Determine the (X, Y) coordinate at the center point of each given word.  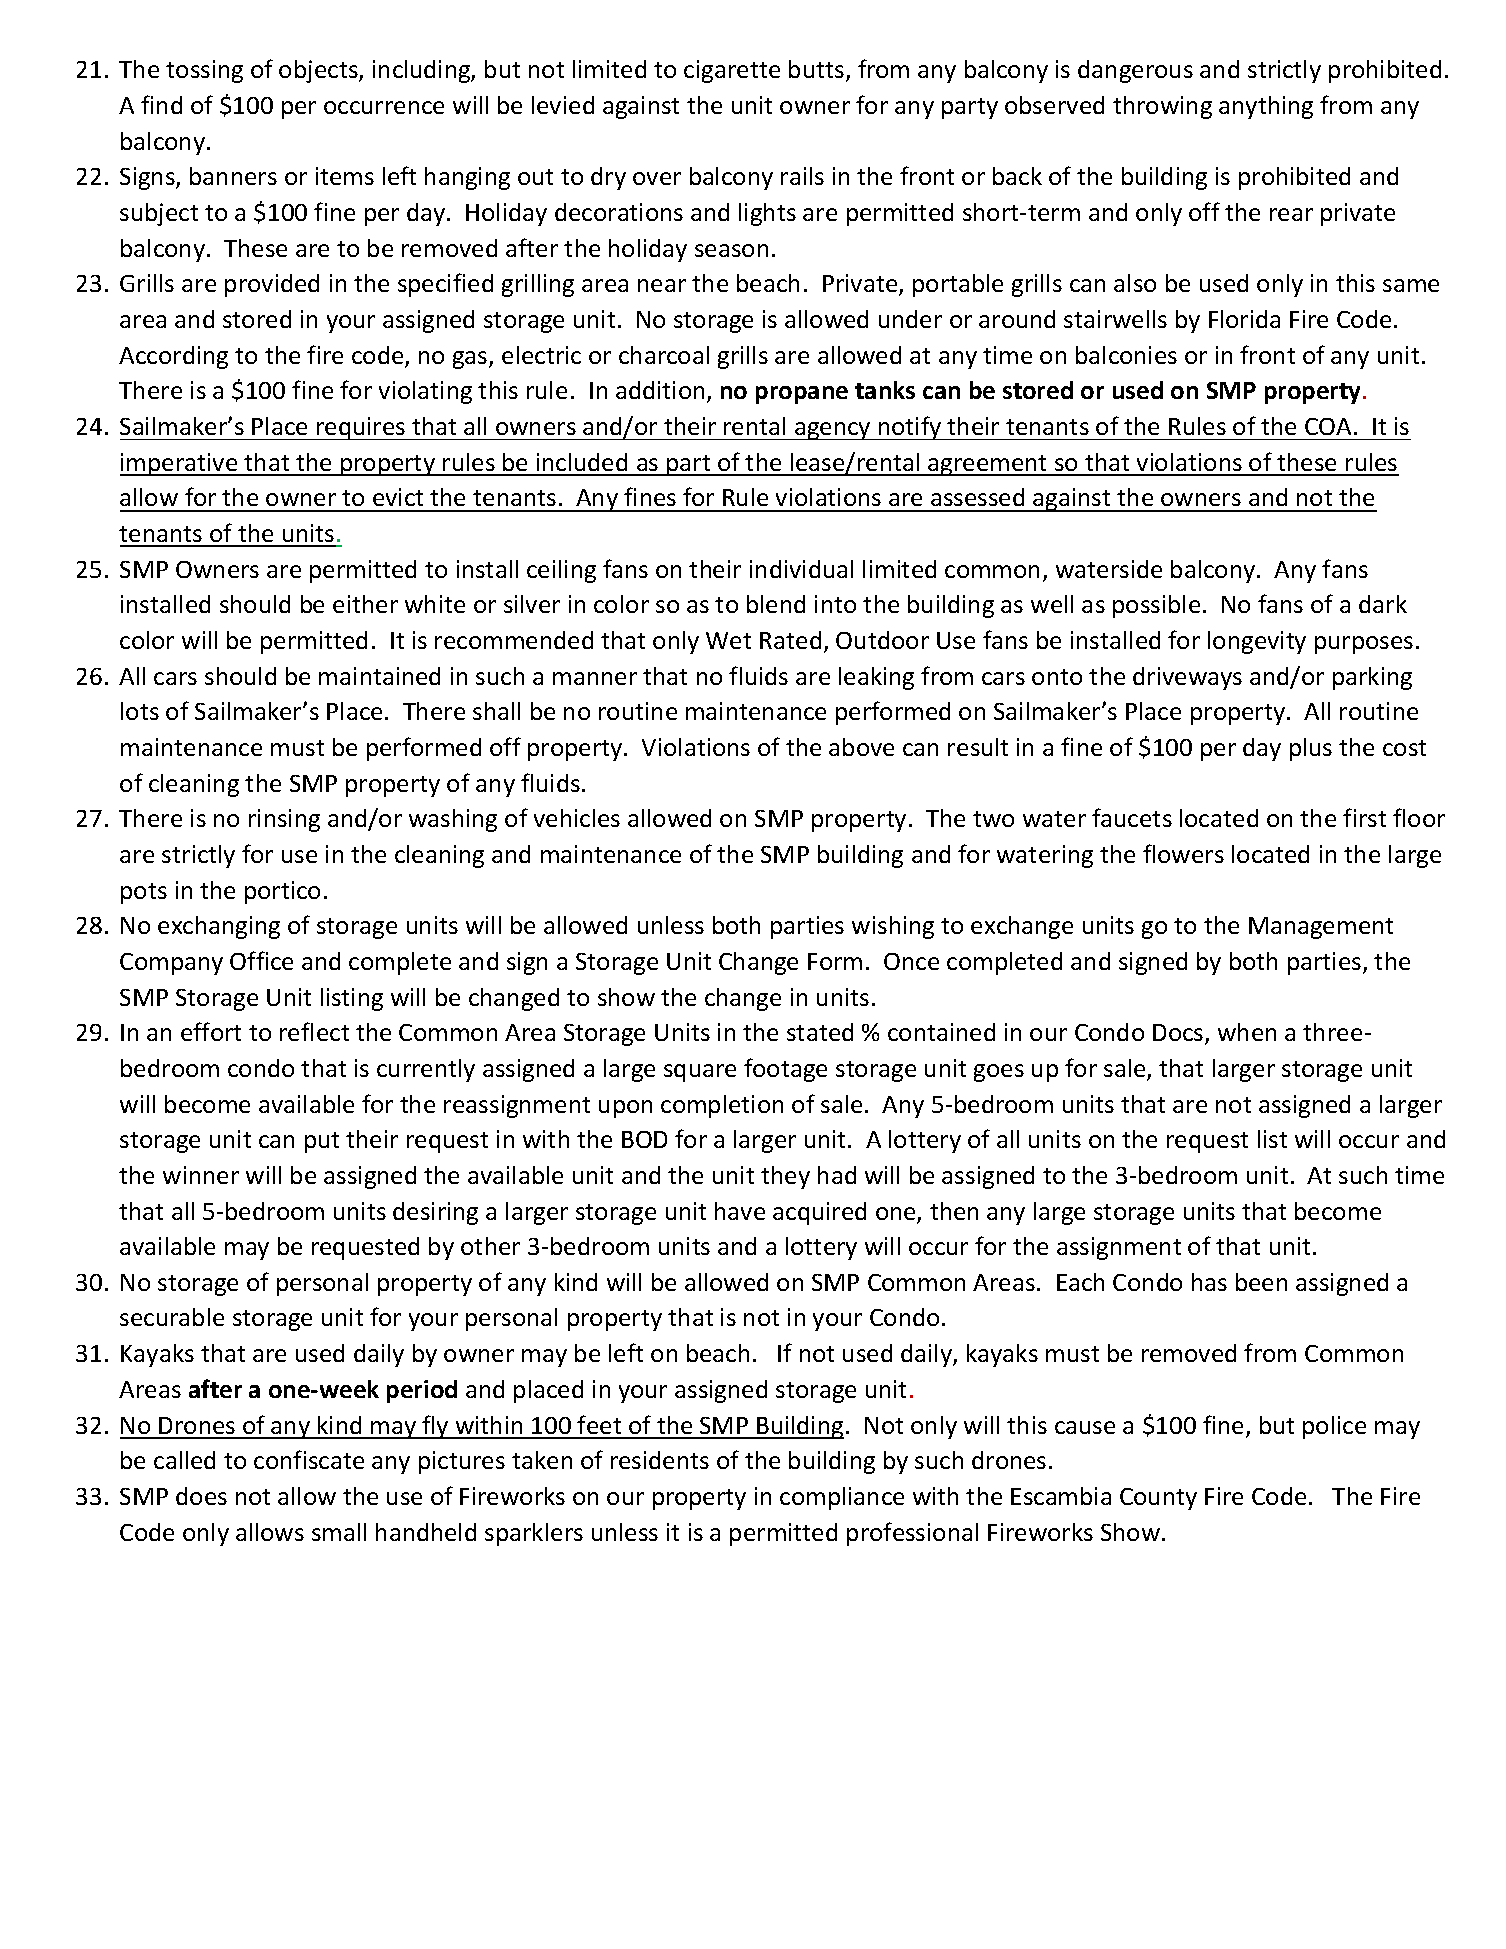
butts (816, 69)
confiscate (309, 1459)
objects (319, 71)
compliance (842, 1498)
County (1158, 1499)
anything (1266, 107)
